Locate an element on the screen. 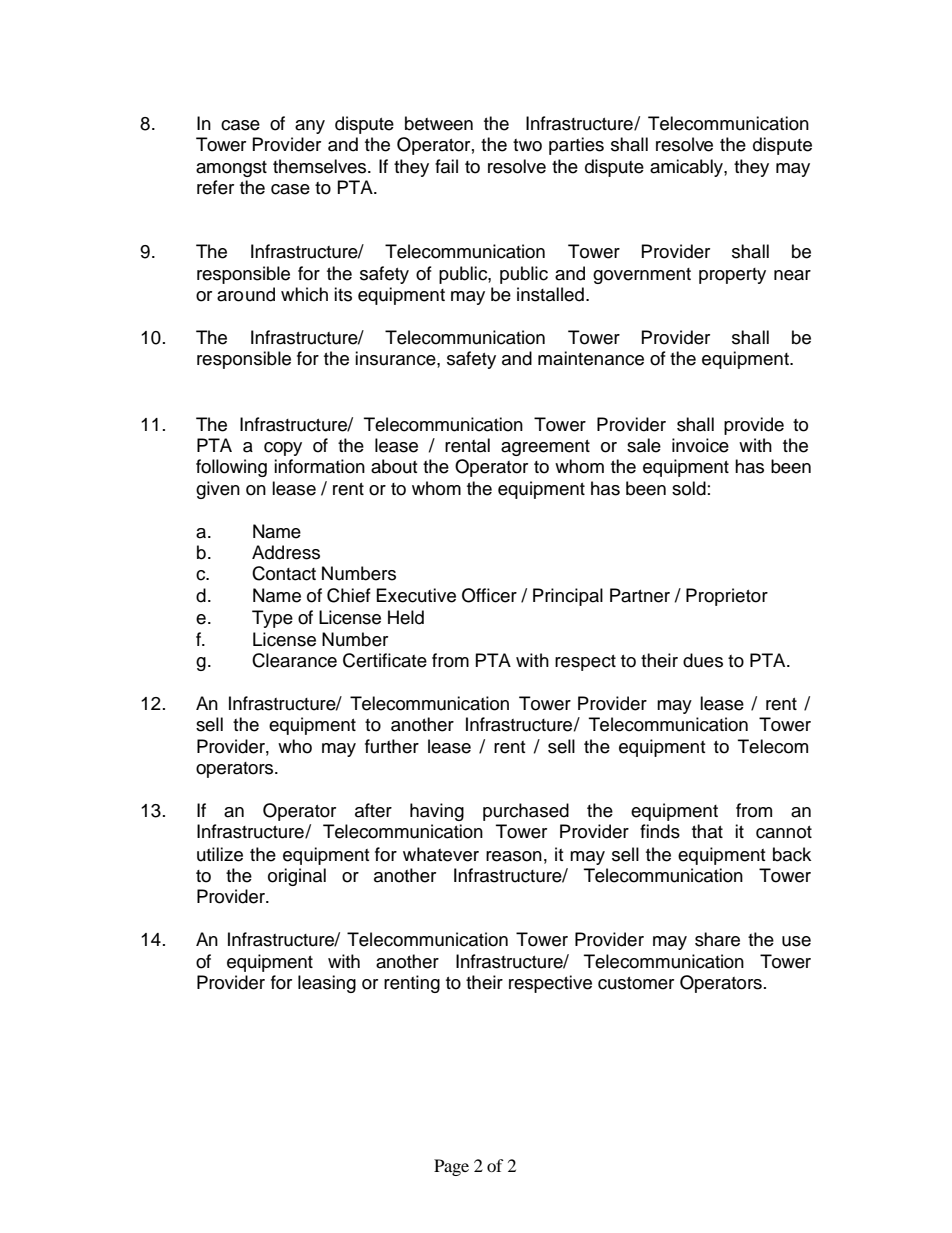 The width and height of the screenshot is (952, 1233). reason is located at coordinates (514, 856).
